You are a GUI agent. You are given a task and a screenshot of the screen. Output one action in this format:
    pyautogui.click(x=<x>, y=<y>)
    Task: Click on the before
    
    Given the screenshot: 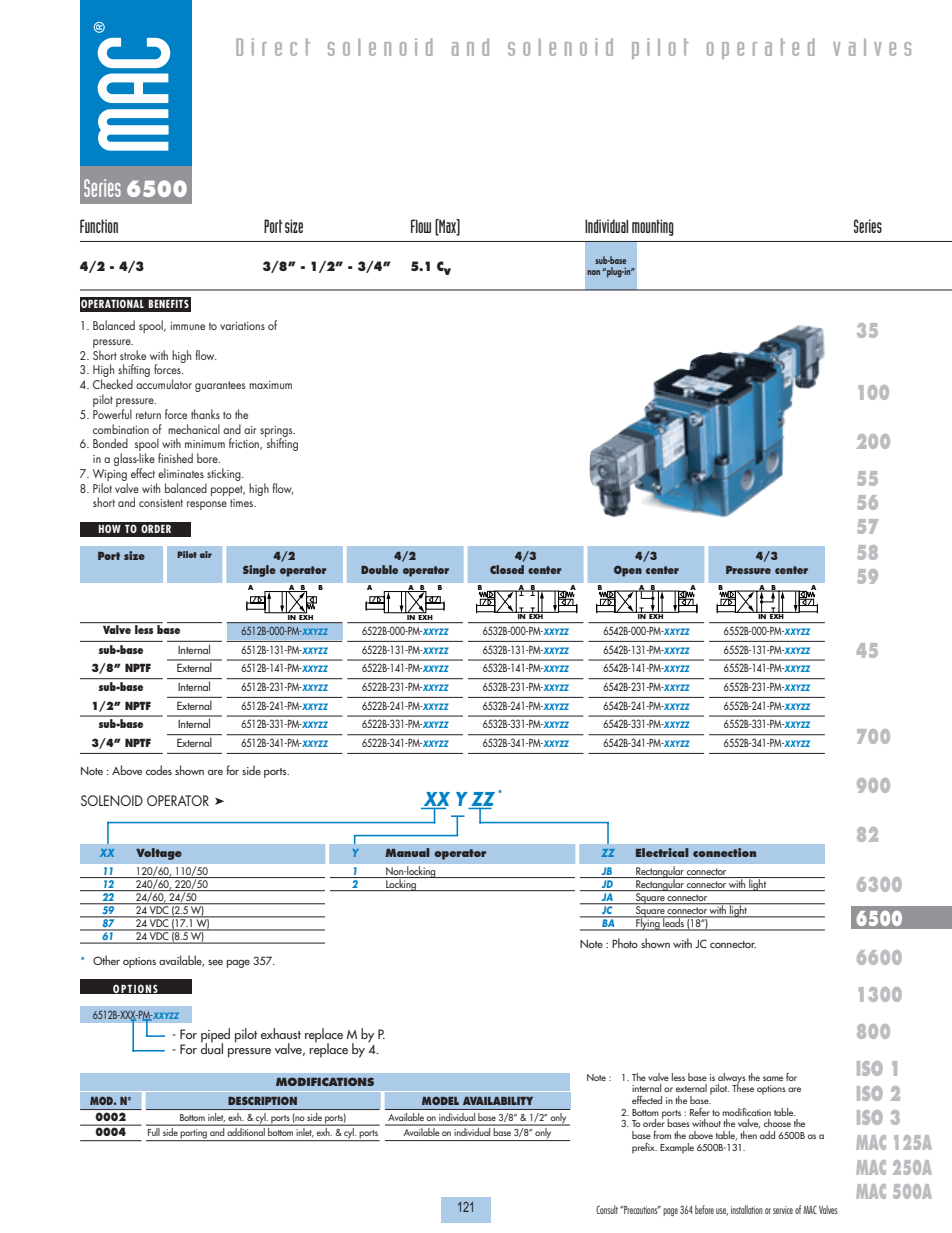 What is the action you would take?
    pyautogui.click(x=704, y=1209)
